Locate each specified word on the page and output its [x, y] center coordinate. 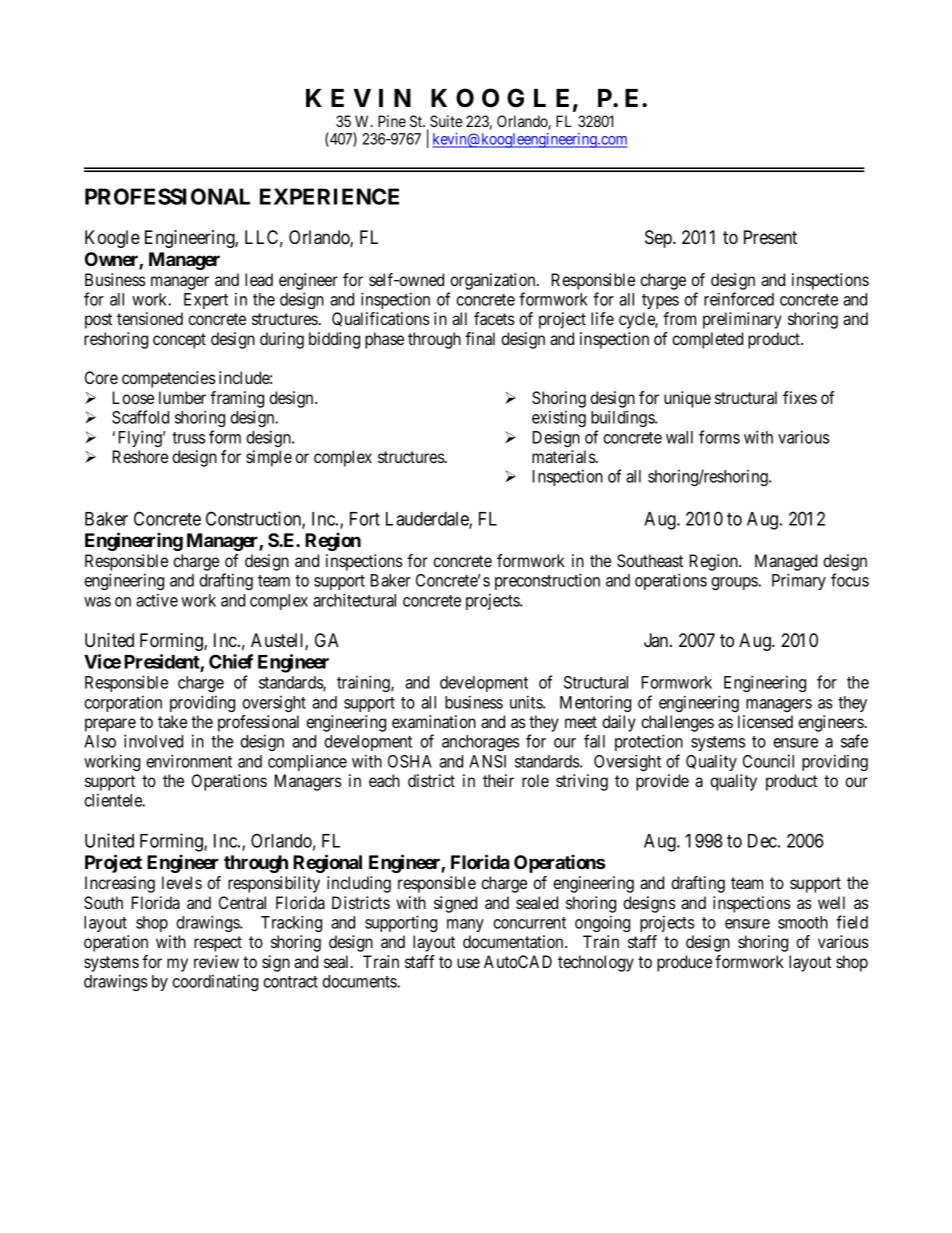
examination [434, 721]
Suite [446, 121]
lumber [182, 397]
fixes [800, 397]
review [216, 961]
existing [559, 418]
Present [770, 237]
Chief [231, 661]
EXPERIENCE [329, 196]
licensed [765, 721]
